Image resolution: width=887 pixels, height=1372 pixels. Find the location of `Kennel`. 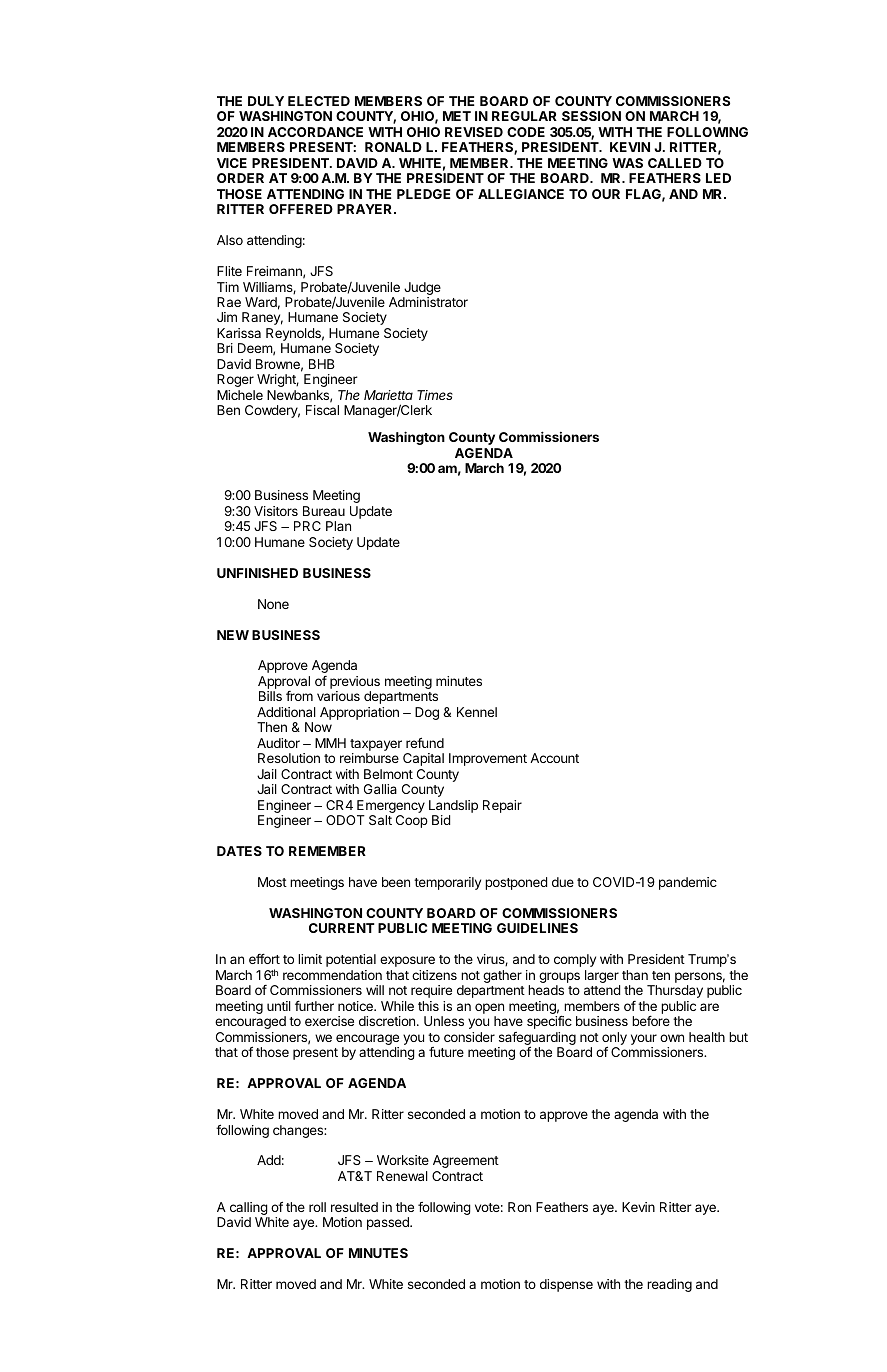

Kennel is located at coordinates (477, 712).
